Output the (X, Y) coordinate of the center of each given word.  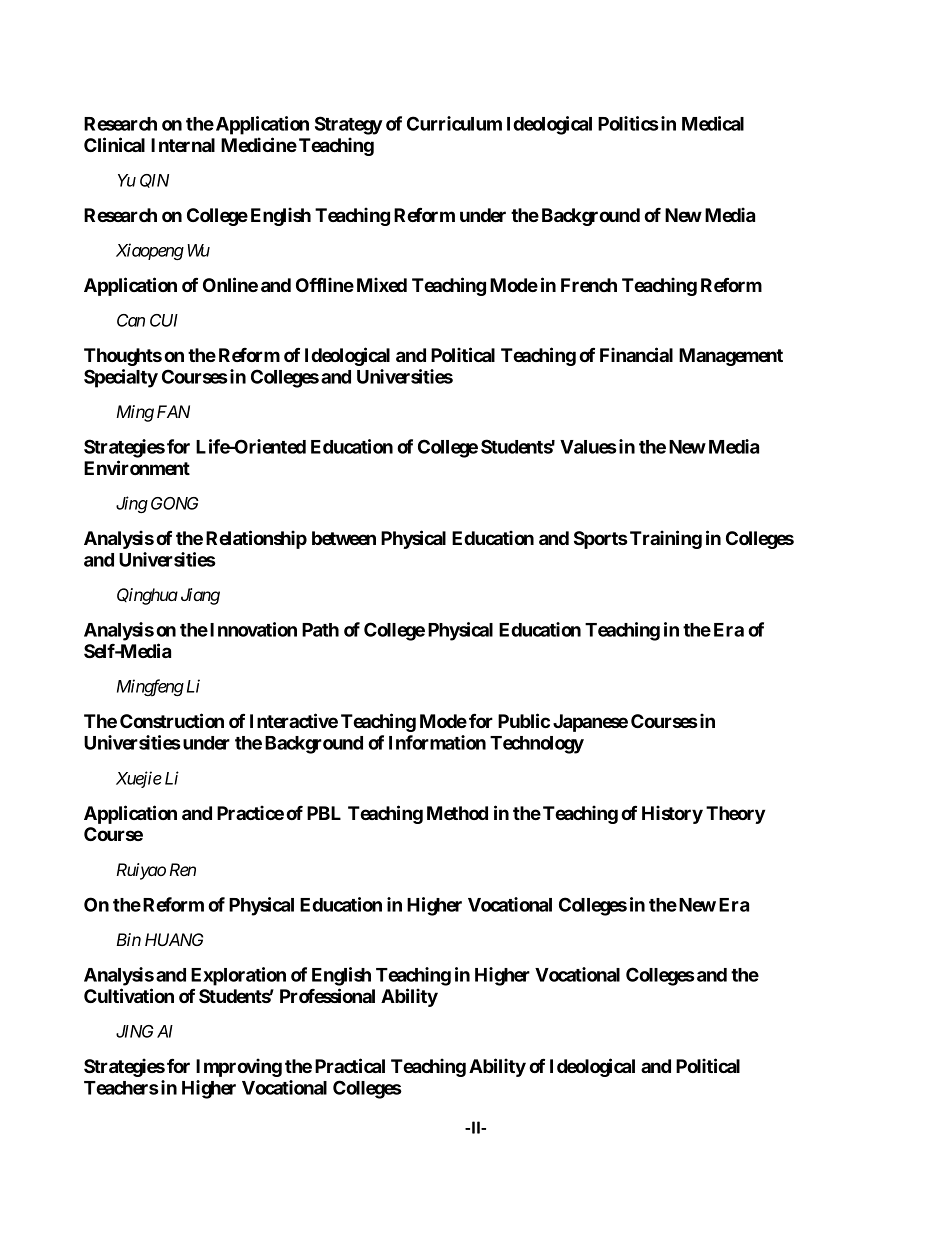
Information (437, 742)
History (672, 814)
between (344, 538)
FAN (173, 411)
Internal (183, 145)
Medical (713, 123)
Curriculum (454, 123)
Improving (239, 1067)
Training (666, 539)
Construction (172, 720)
